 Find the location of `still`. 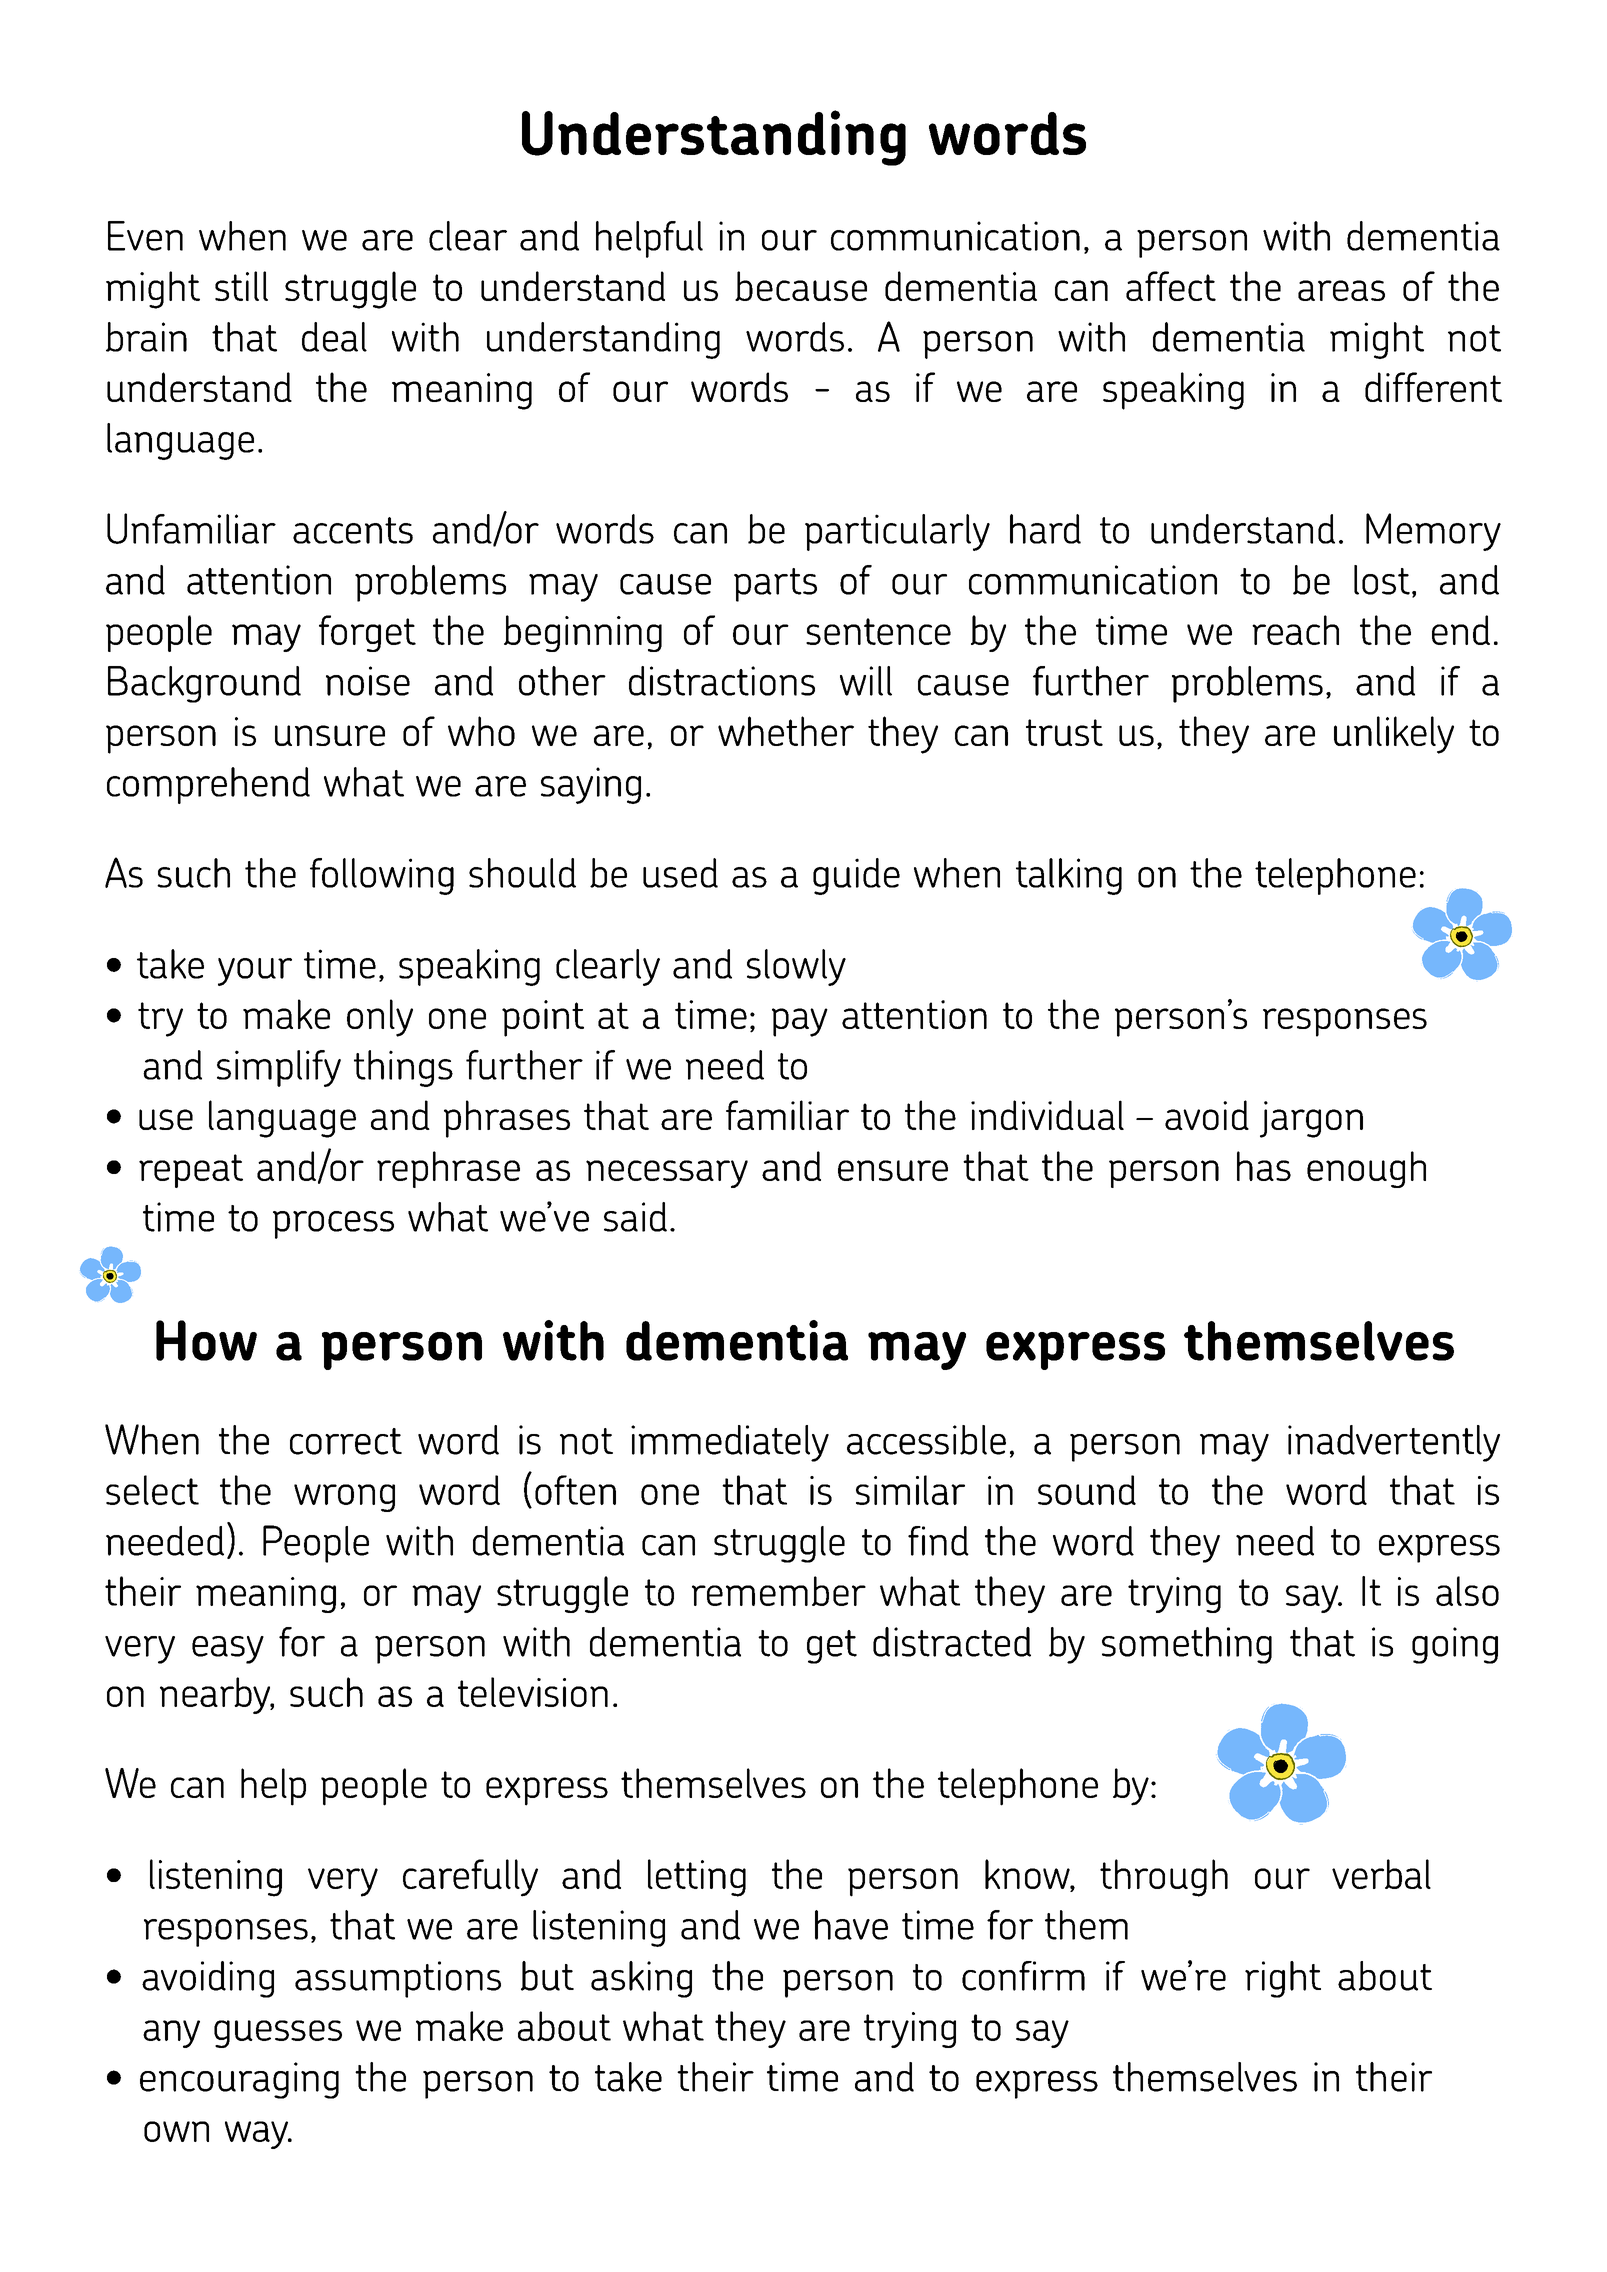

still is located at coordinates (241, 286).
